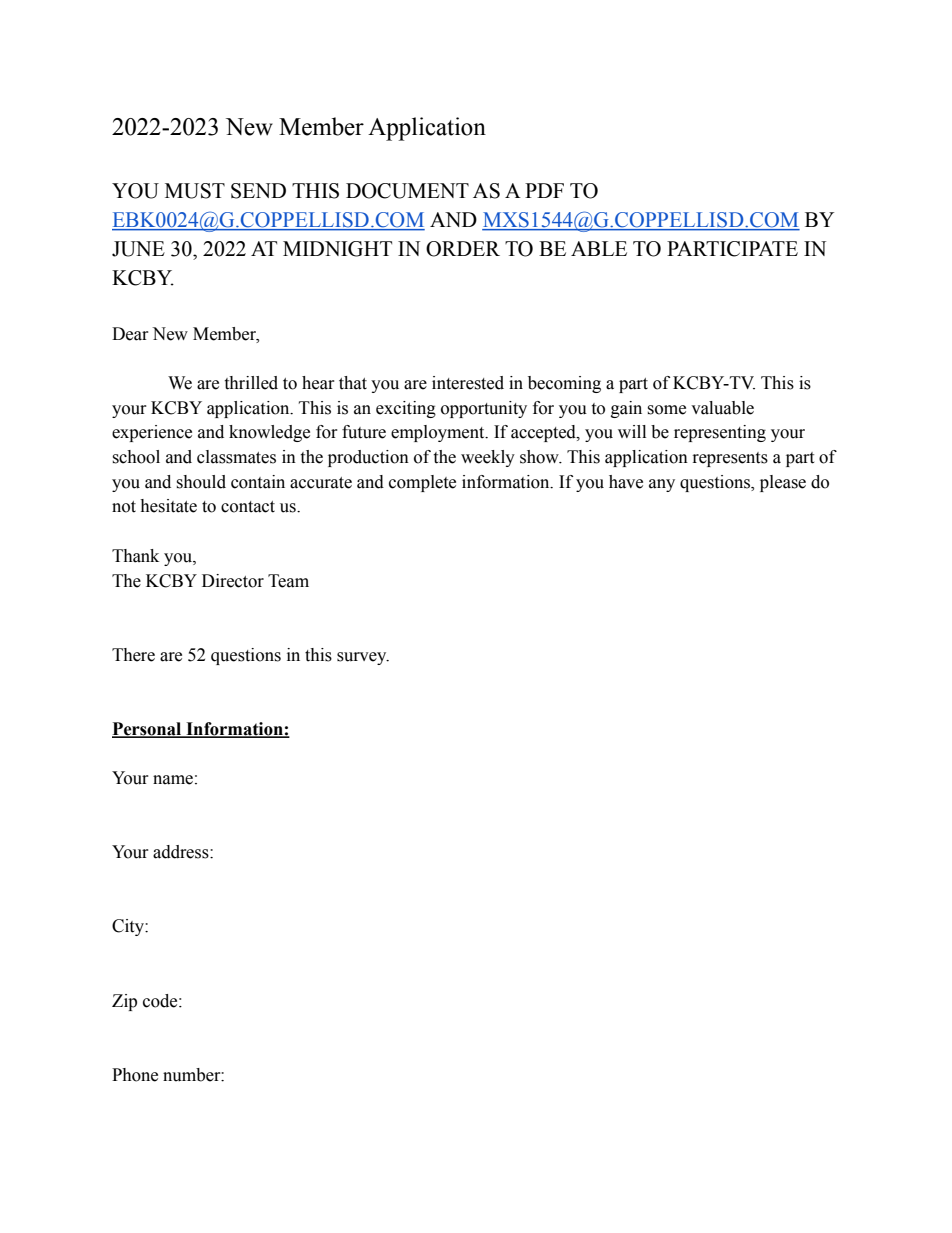 Image resolution: width=952 pixels, height=1233 pixels. Describe the element at coordinates (363, 658) in the page. I see `survey` at that location.
